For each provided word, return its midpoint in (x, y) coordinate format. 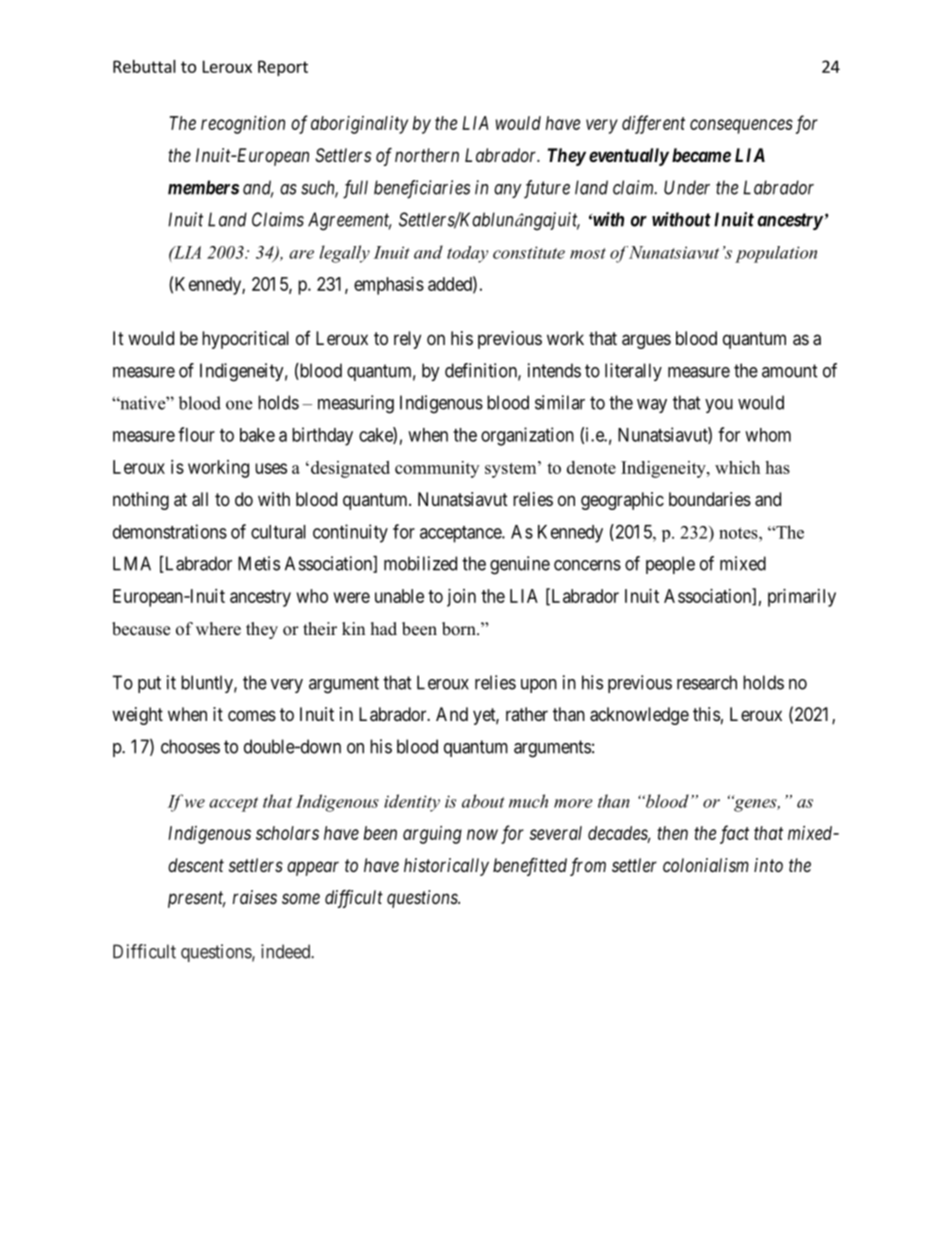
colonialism (706, 865)
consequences (741, 126)
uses (271, 468)
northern (427, 155)
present (197, 899)
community (437, 469)
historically (446, 867)
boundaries (710, 499)
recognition (243, 125)
